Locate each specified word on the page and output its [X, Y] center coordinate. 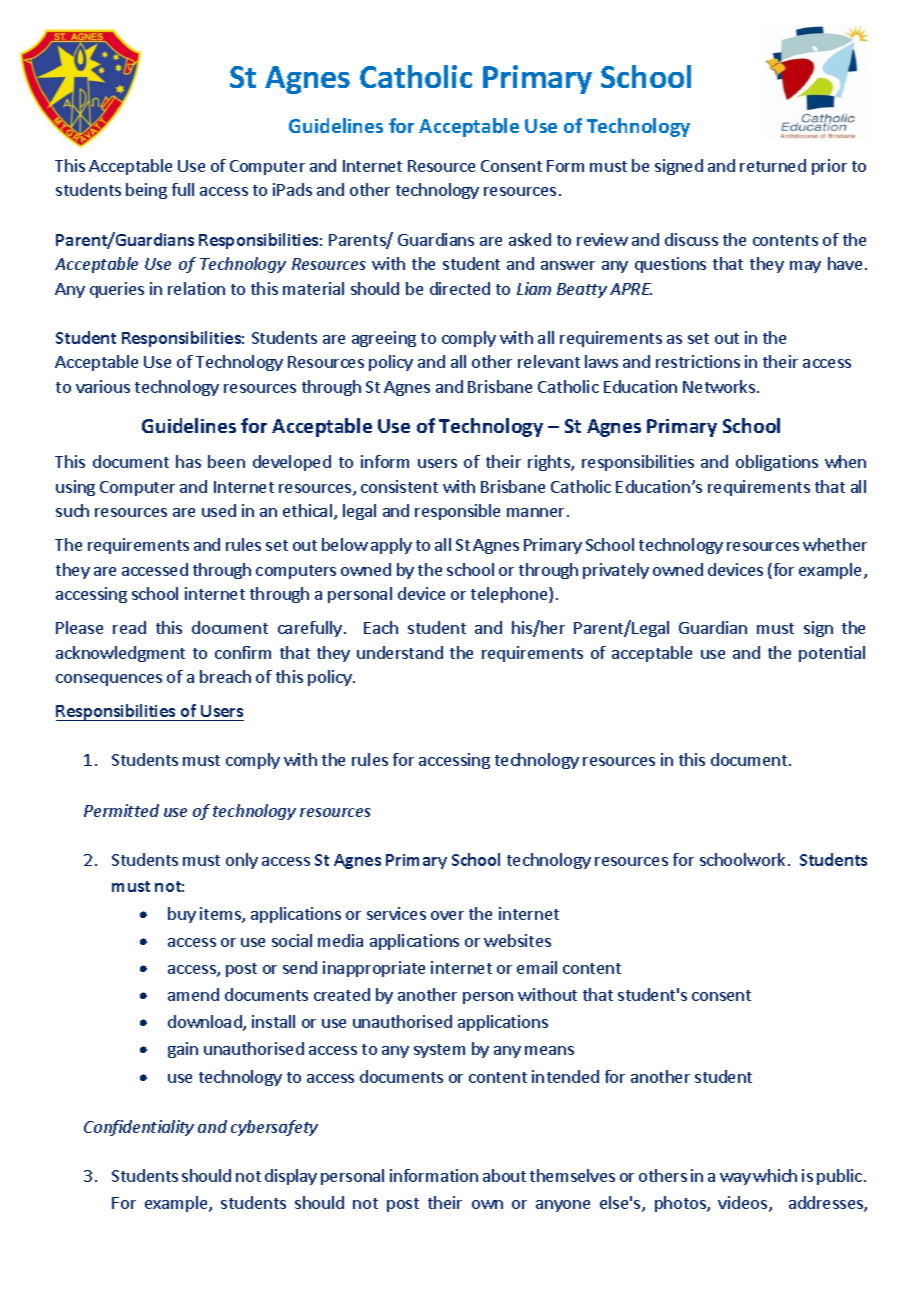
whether [835, 544]
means [549, 1050]
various [103, 386]
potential [832, 654]
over [447, 915]
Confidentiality [139, 1128]
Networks [720, 386]
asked [530, 239]
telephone [510, 595]
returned [773, 165]
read [129, 627]
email [537, 967]
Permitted [121, 810]
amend [193, 994]
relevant [549, 361]
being [146, 191]
